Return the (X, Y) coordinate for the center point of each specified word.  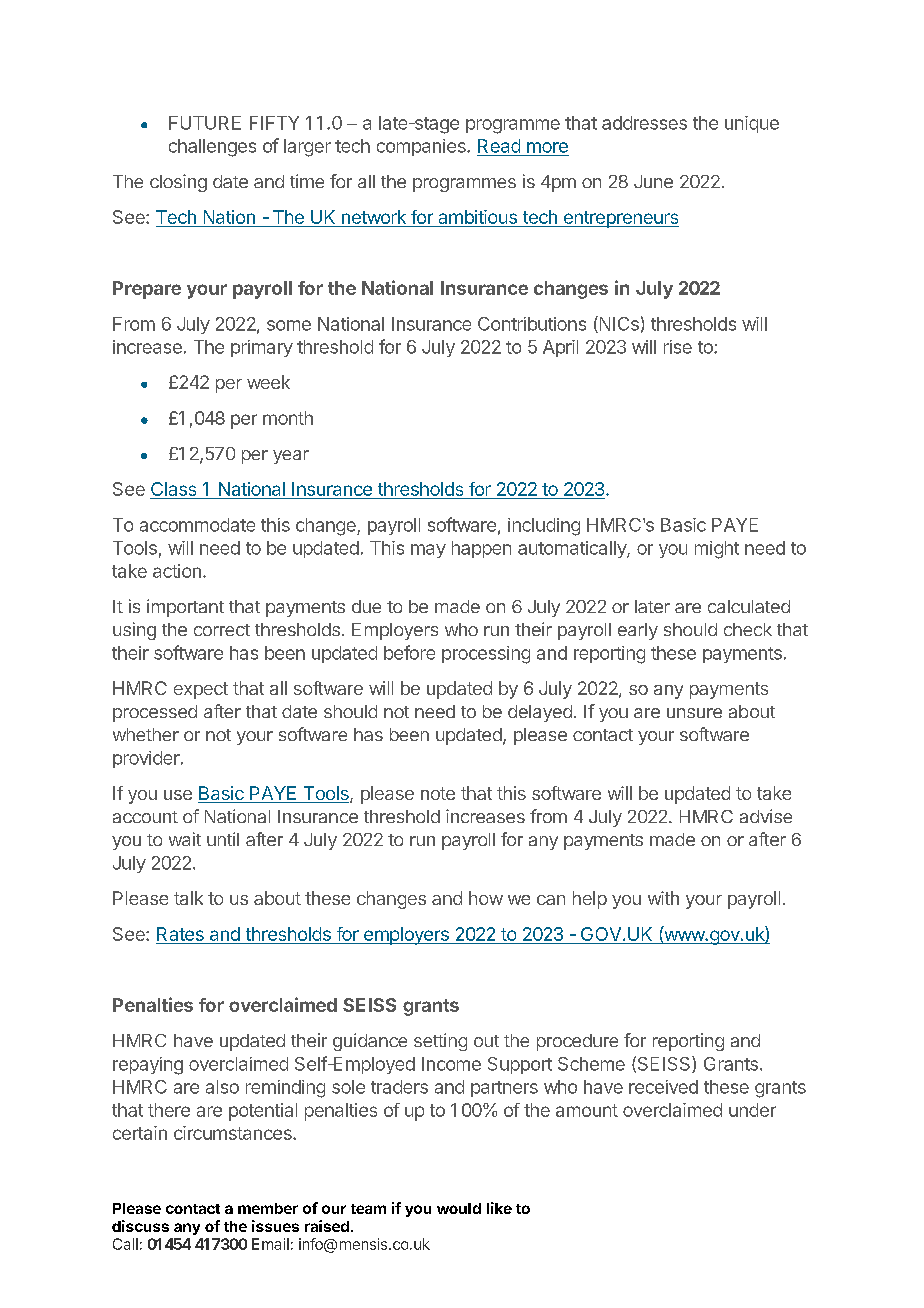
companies (422, 147)
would (459, 1208)
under (752, 1110)
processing (486, 655)
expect (201, 690)
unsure (694, 713)
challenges (212, 148)
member (268, 1208)
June (653, 181)
